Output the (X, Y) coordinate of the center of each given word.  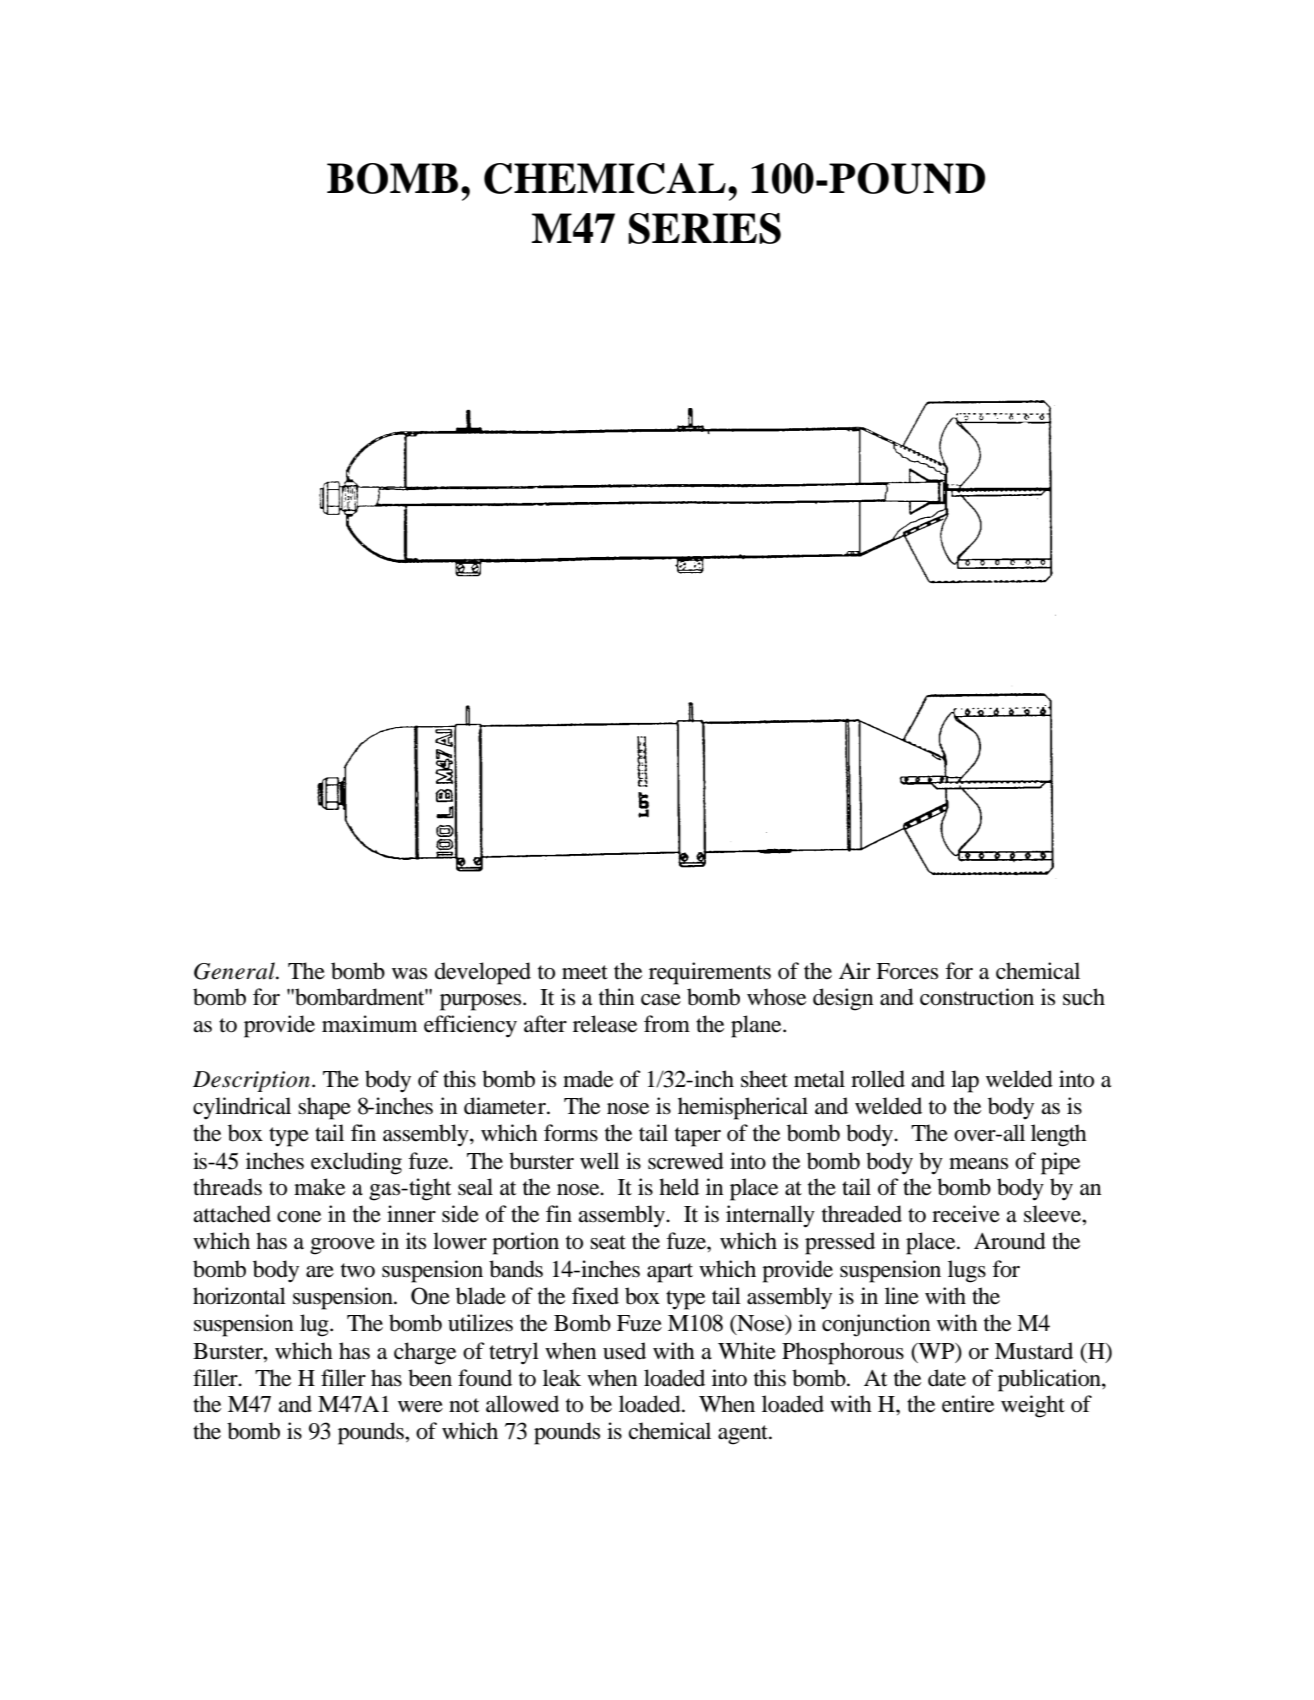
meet (585, 972)
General (235, 971)
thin (617, 996)
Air (854, 970)
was (409, 974)
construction (977, 997)
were (420, 1407)
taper (698, 1137)
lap (965, 1081)
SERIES (704, 228)
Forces (907, 971)
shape (324, 1108)
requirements (710, 973)
